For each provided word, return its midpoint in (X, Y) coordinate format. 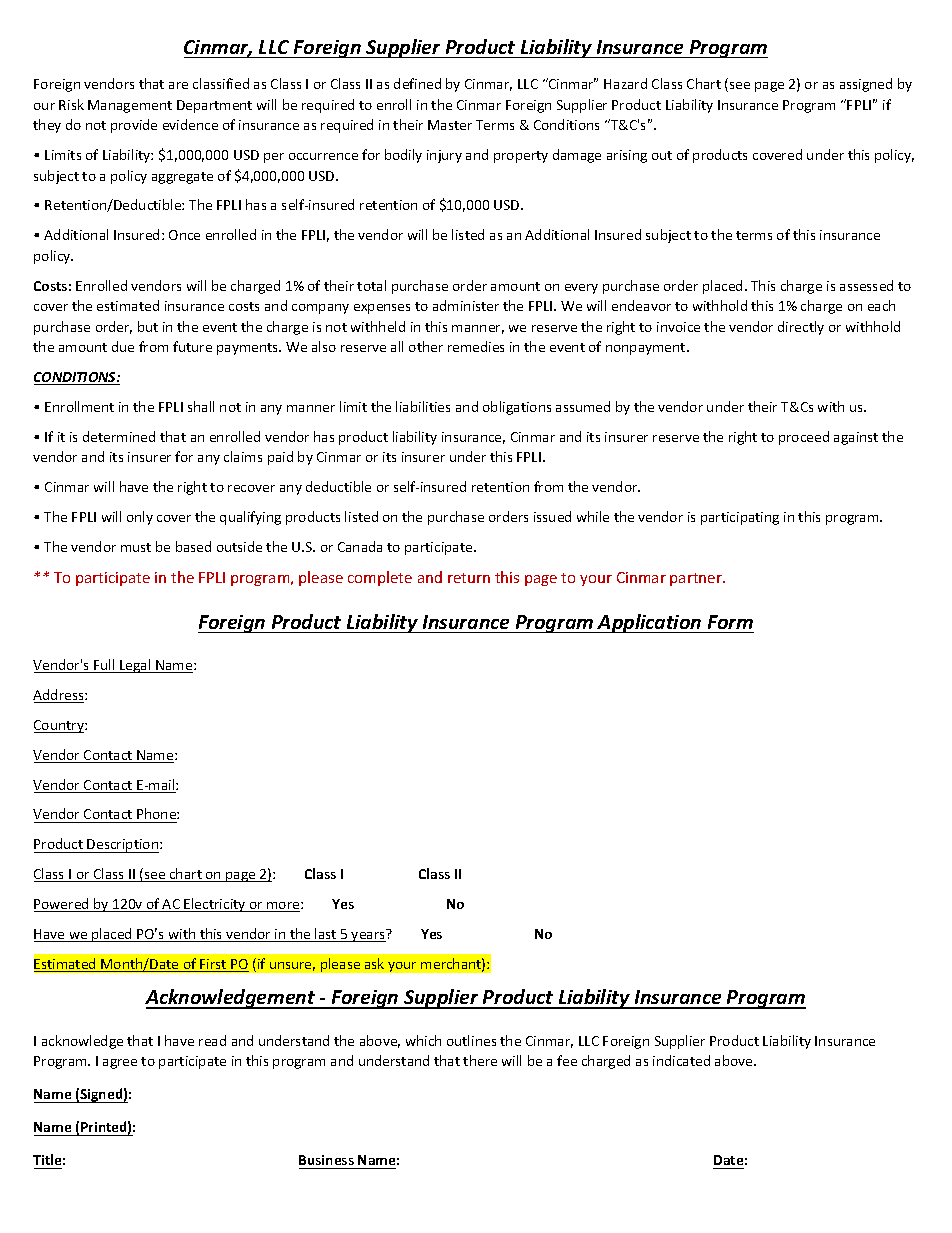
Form (730, 622)
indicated (681, 1060)
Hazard (625, 83)
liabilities (423, 406)
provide (134, 126)
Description (123, 846)
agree (120, 1064)
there (480, 1060)
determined (119, 436)
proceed (804, 438)
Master (450, 125)
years (369, 935)
